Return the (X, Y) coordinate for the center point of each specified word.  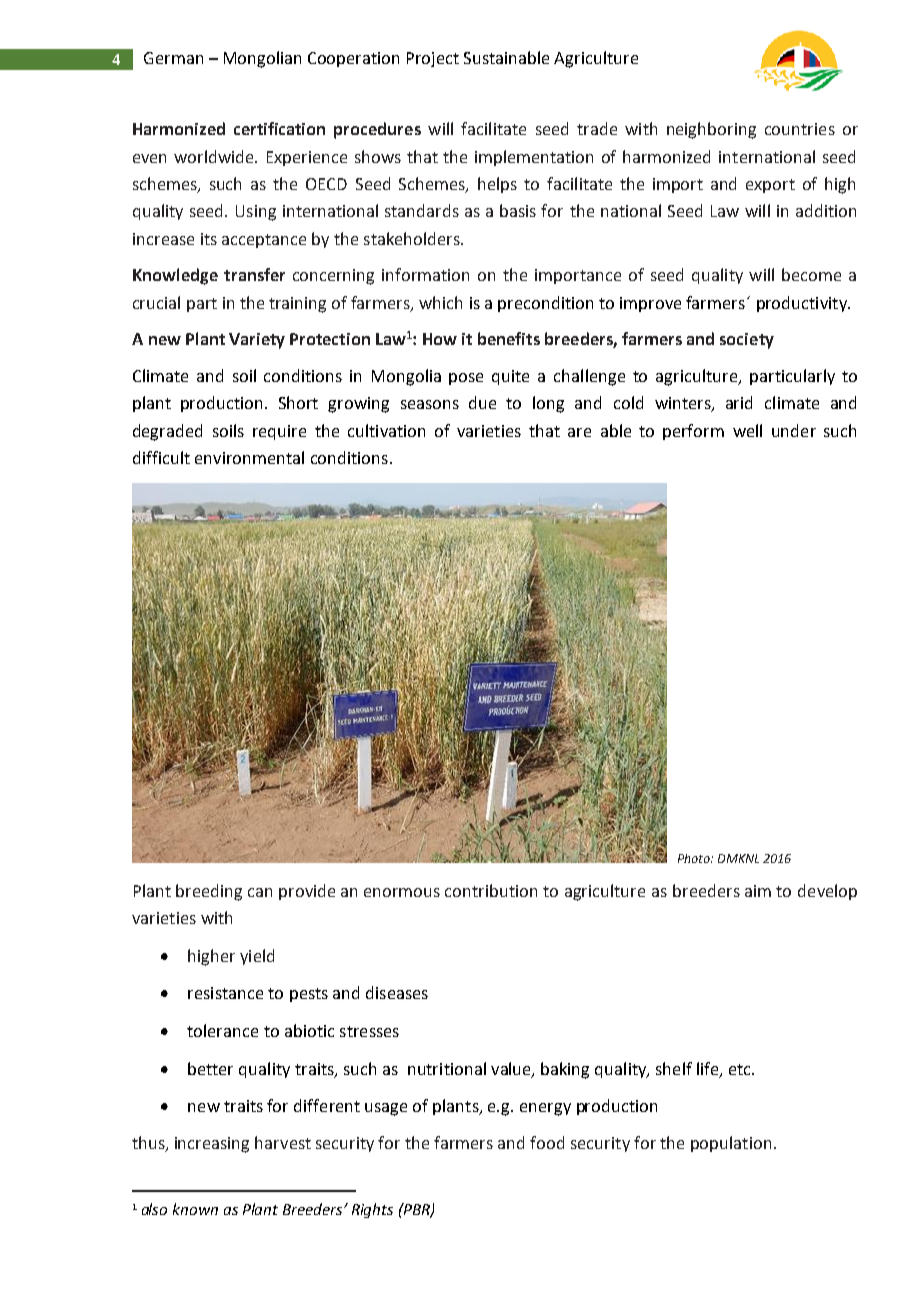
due (482, 402)
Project (433, 59)
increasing (212, 1145)
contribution (491, 890)
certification (279, 128)
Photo (695, 858)
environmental (249, 457)
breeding (209, 892)
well (747, 430)
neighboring (711, 130)
